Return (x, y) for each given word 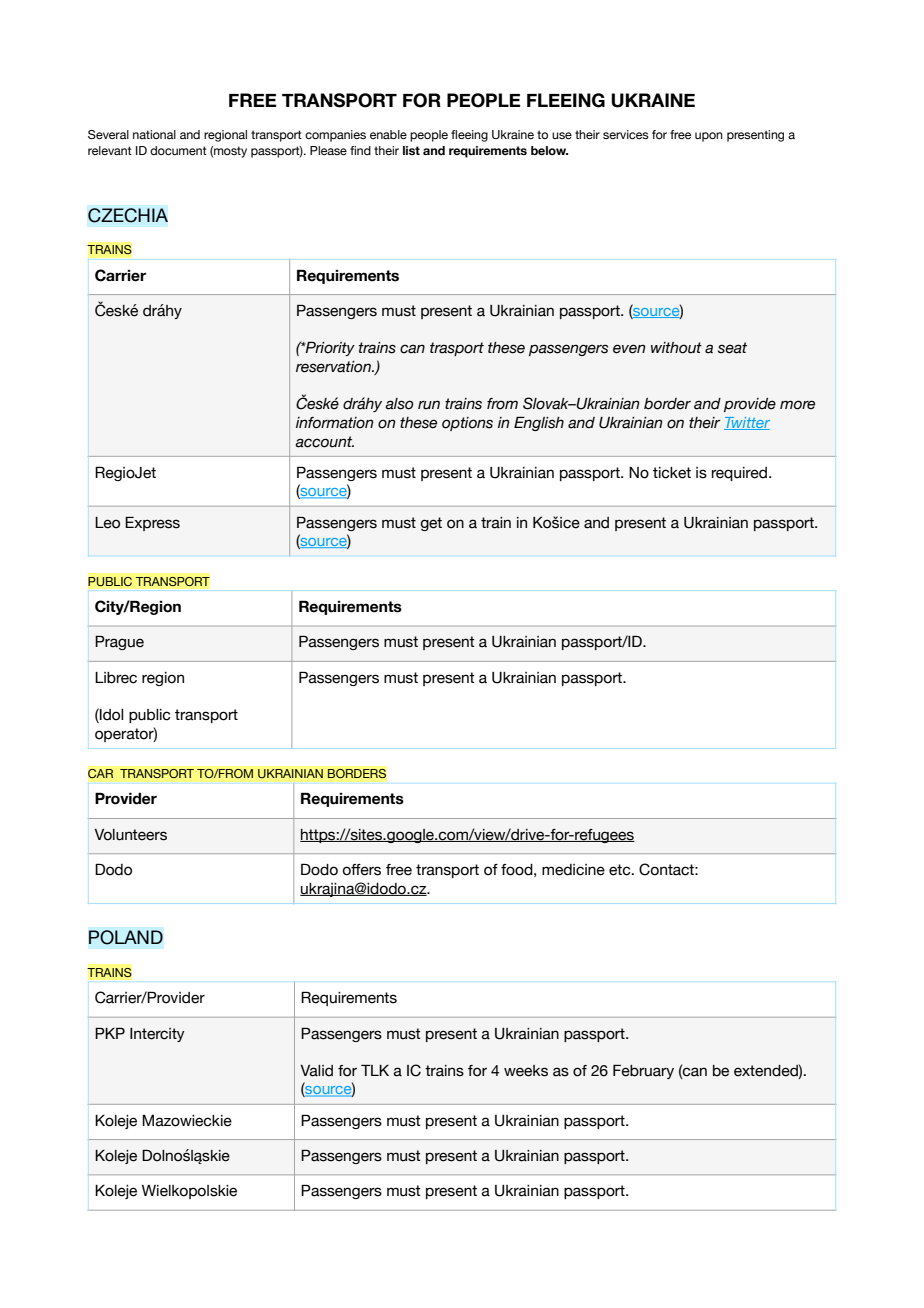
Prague (119, 642)
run (429, 405)
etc (621, 870)
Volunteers (130, 835)
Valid (316, 1071)
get (431, 524)
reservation (334, 367)
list (411, 150)
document (178, 150)
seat (732, 348)
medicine (573, 870)
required (739, 474)
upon (709, 137)
